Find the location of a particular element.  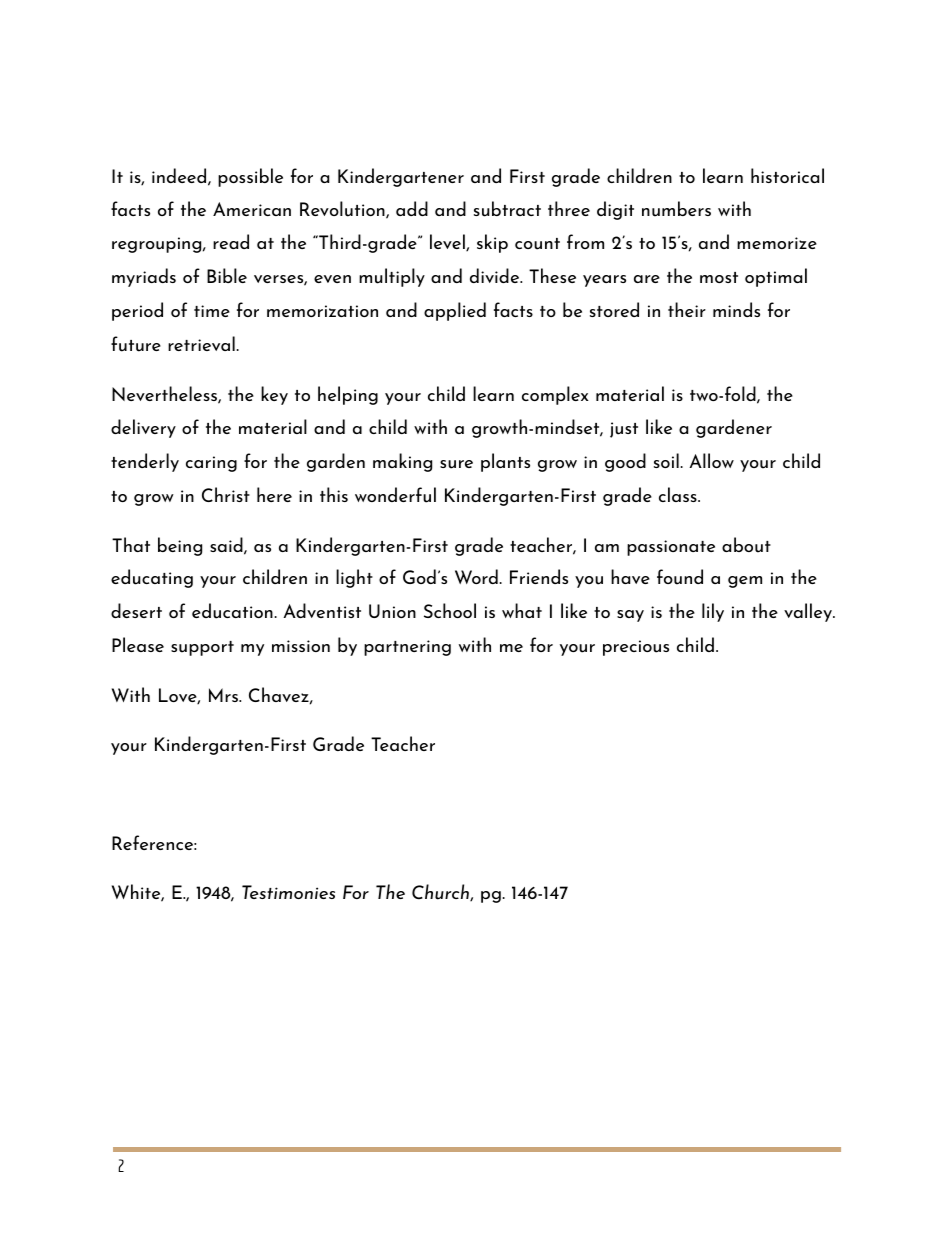

numbers is located at coordinates (676, 209).
